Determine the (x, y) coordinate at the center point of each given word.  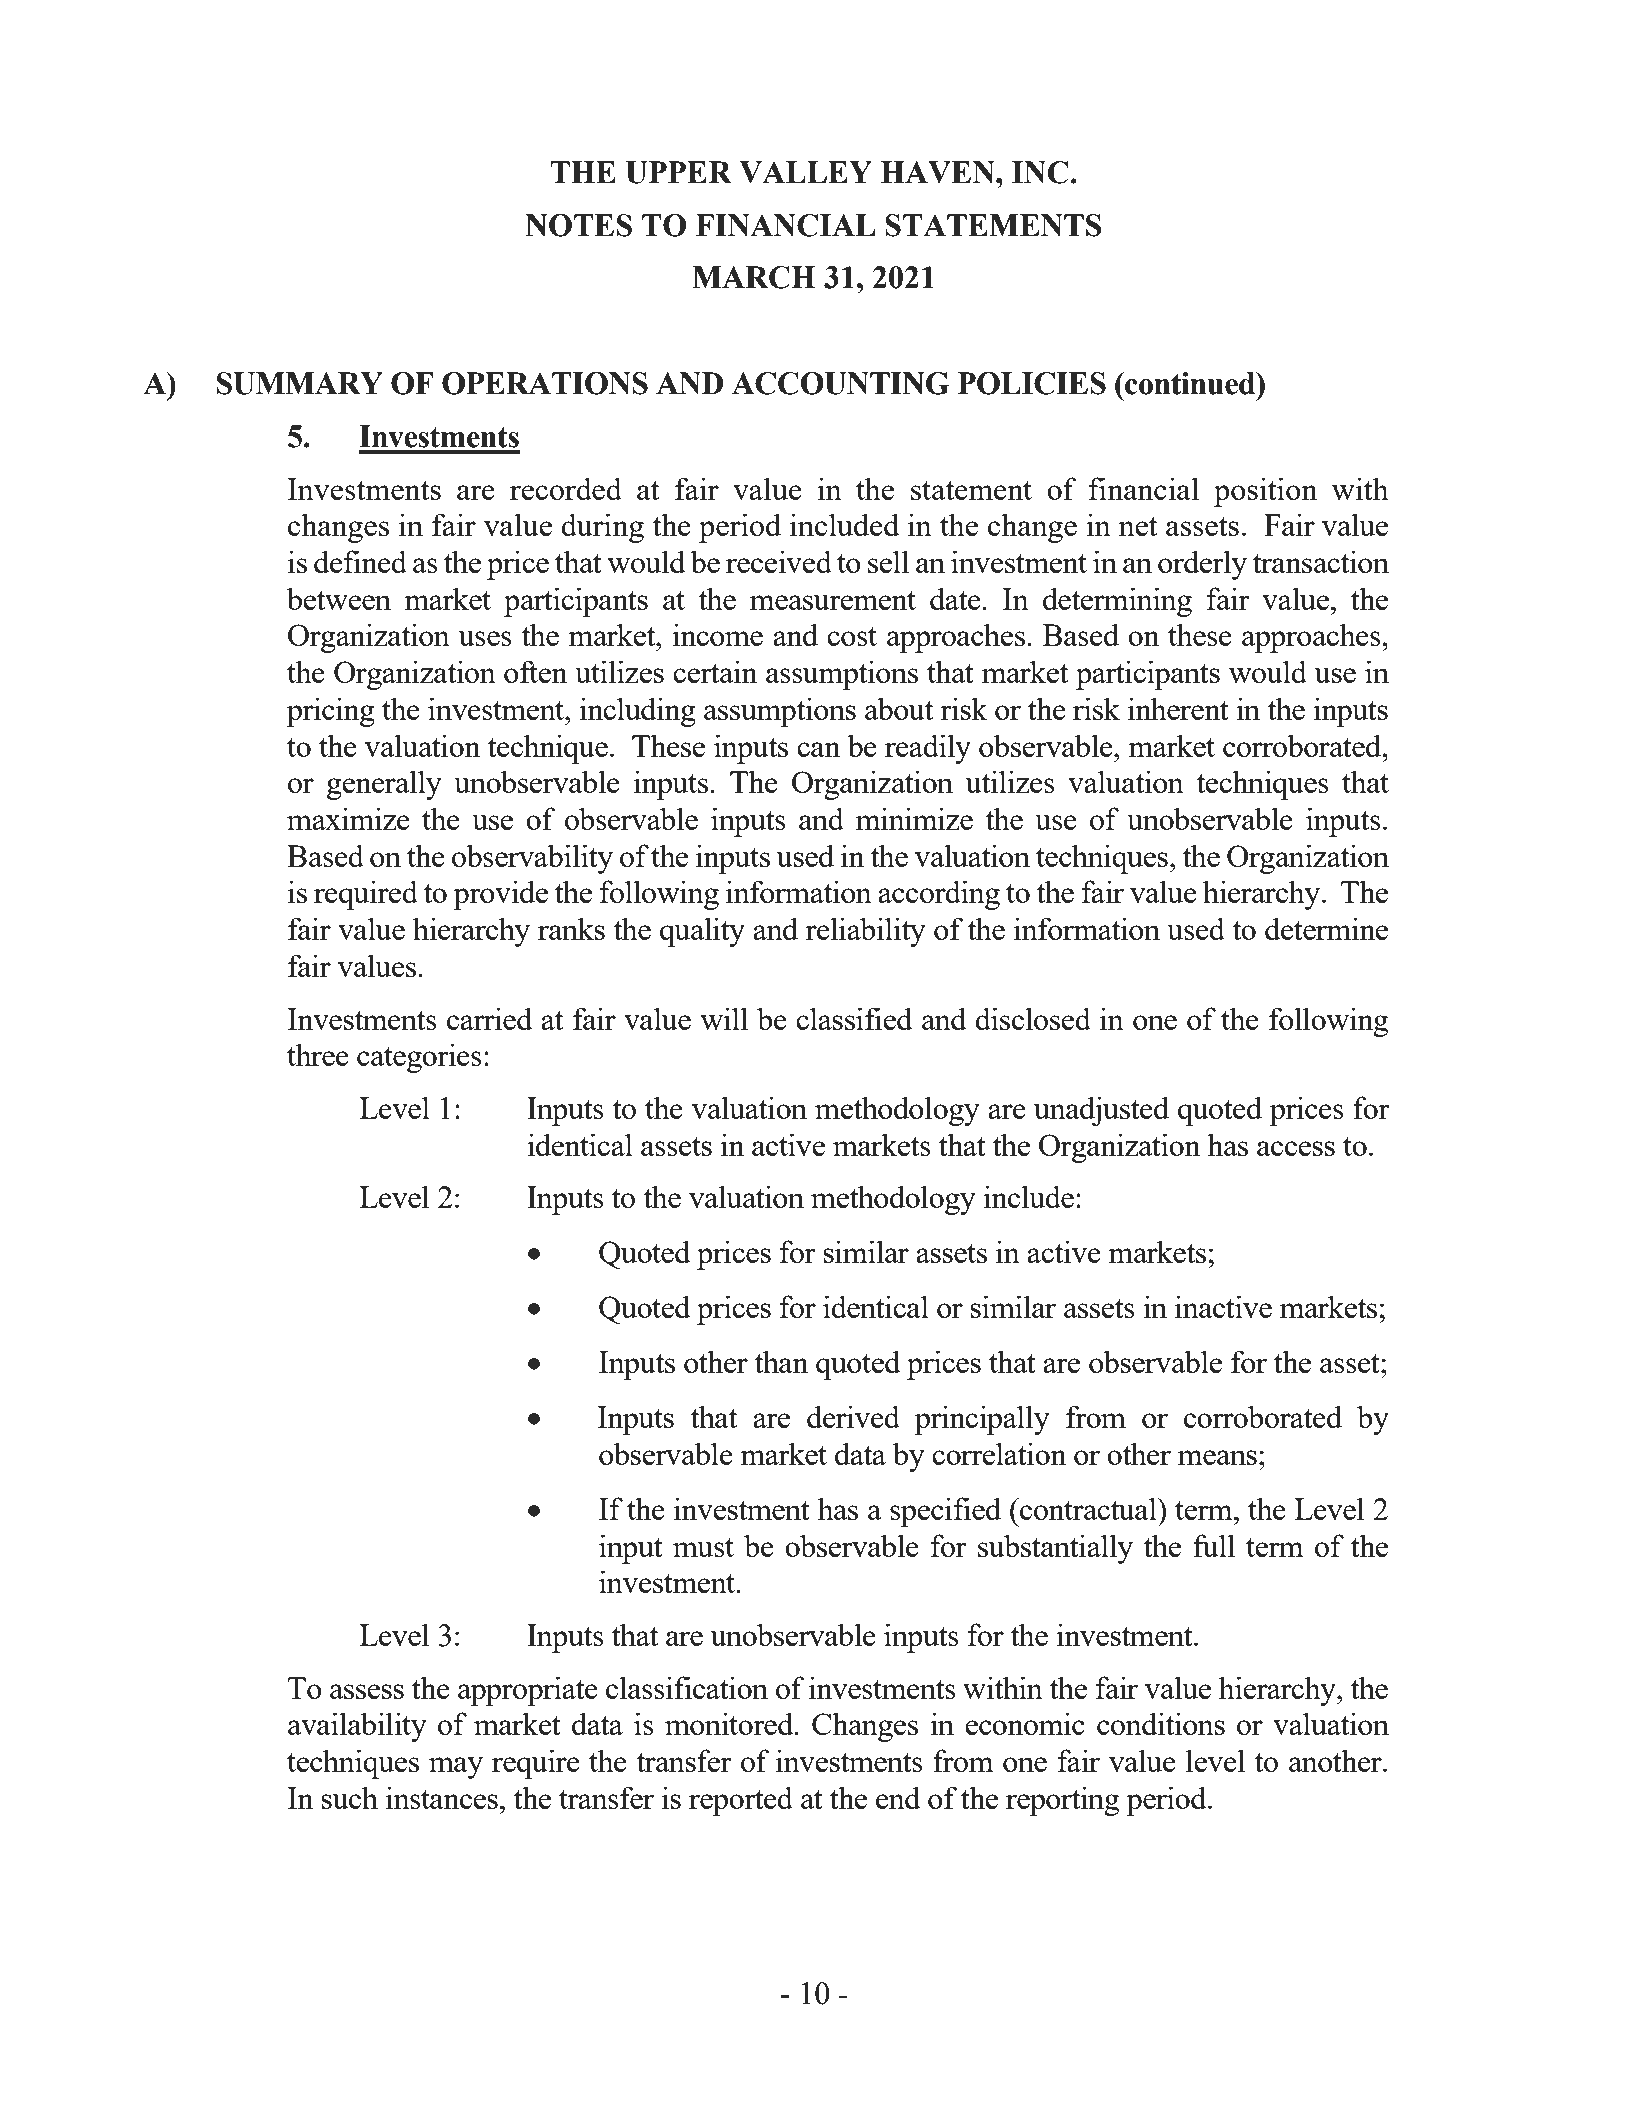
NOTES (578, 225)
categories (419, 1058)
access (1296, 1148)
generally (384, 785)
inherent (1178, 708)
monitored (730, 1723)
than (781, 1361)
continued (1190, 383)
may (456, 1768)
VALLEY (805, 172)
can (818, 749)
